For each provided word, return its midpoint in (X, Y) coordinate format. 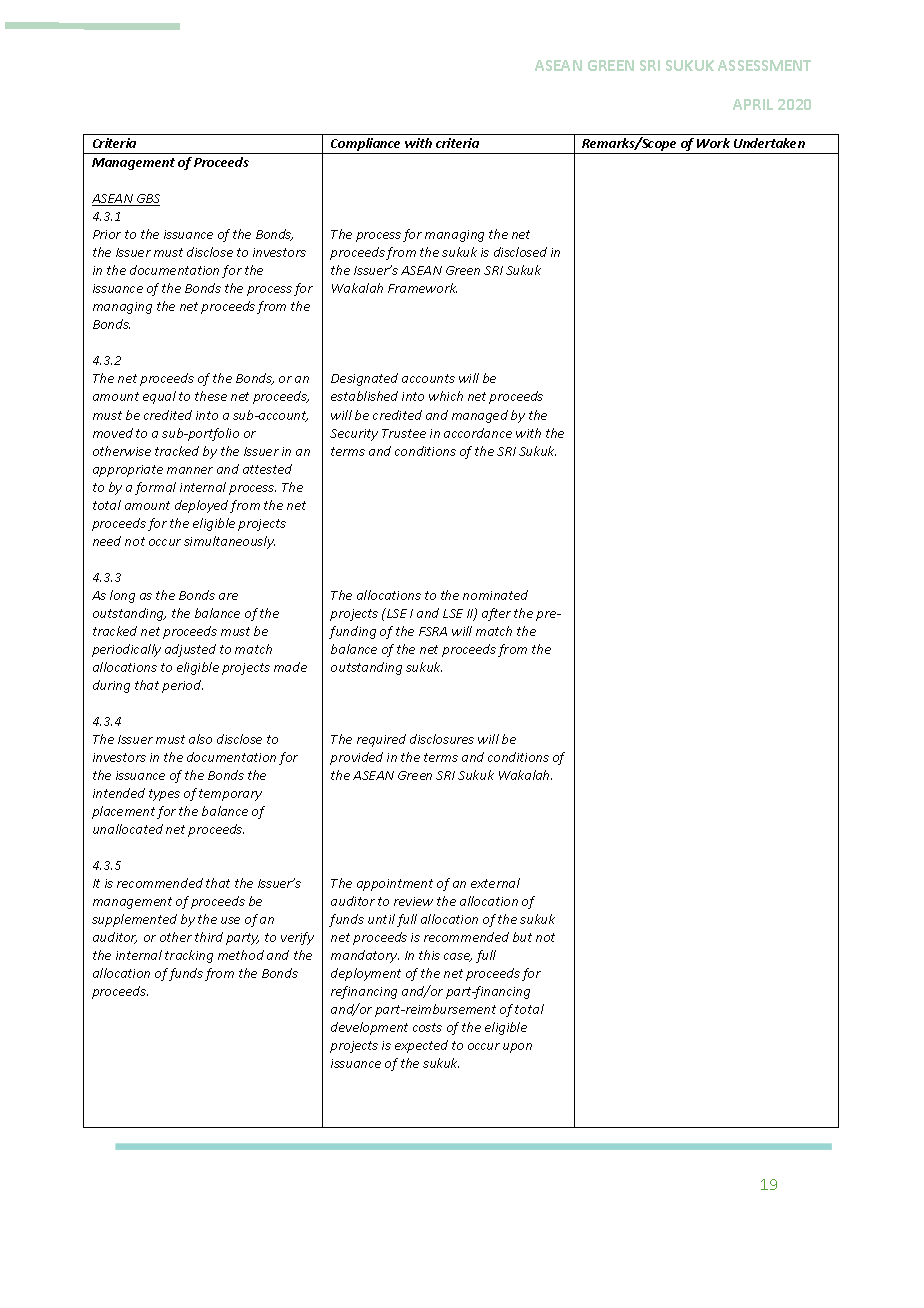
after (496, 614)
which (446, 396)
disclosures (442, 739)
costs (427, 1027)
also (200, 739)
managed (480, 416)
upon (517, 1048)
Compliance (366, 146)
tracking (189, 956)
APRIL (753, 104)
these (211, 396)
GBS (147, 200)
